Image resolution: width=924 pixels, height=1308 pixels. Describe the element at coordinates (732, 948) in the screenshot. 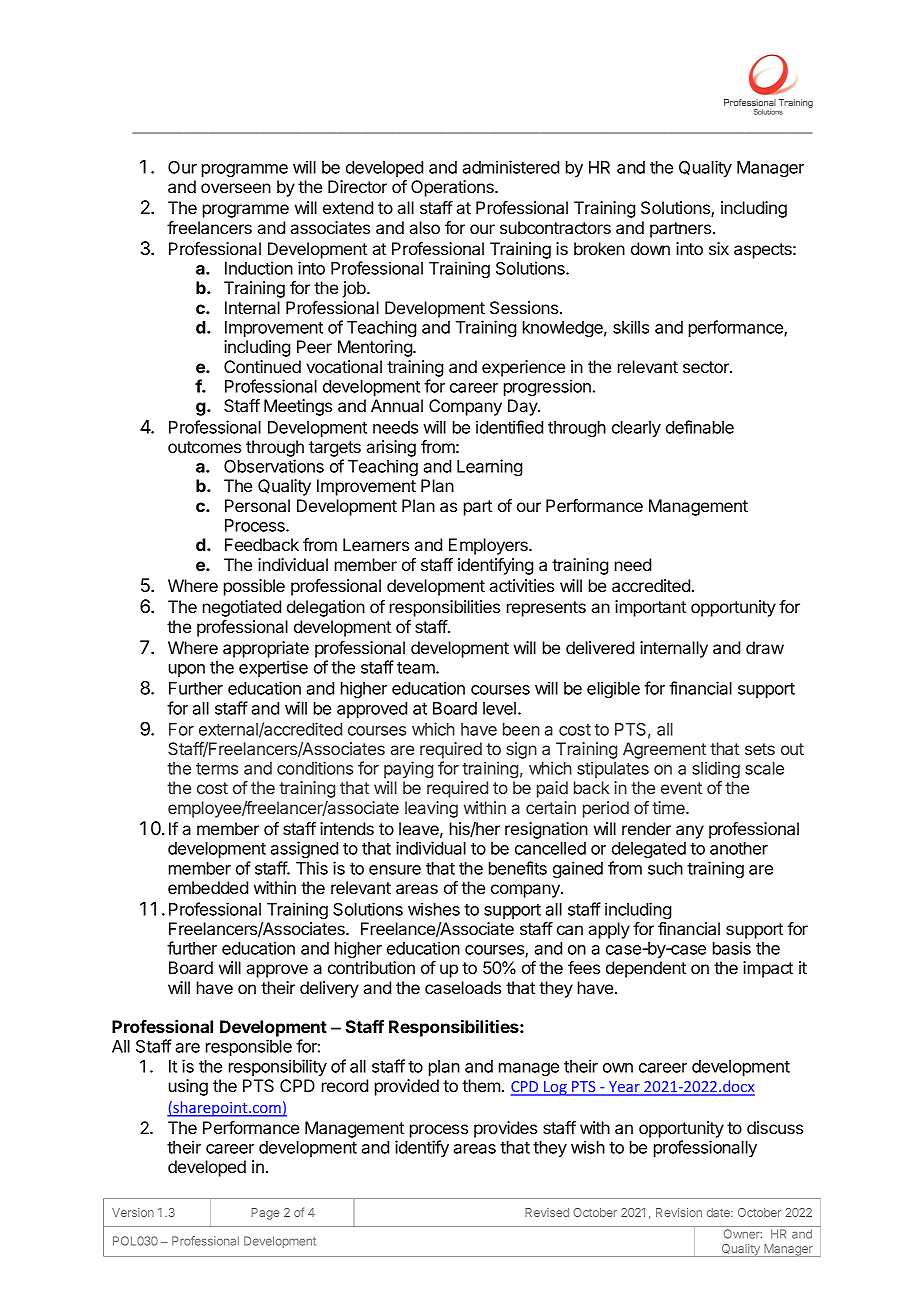

I see `basis` at that location.
